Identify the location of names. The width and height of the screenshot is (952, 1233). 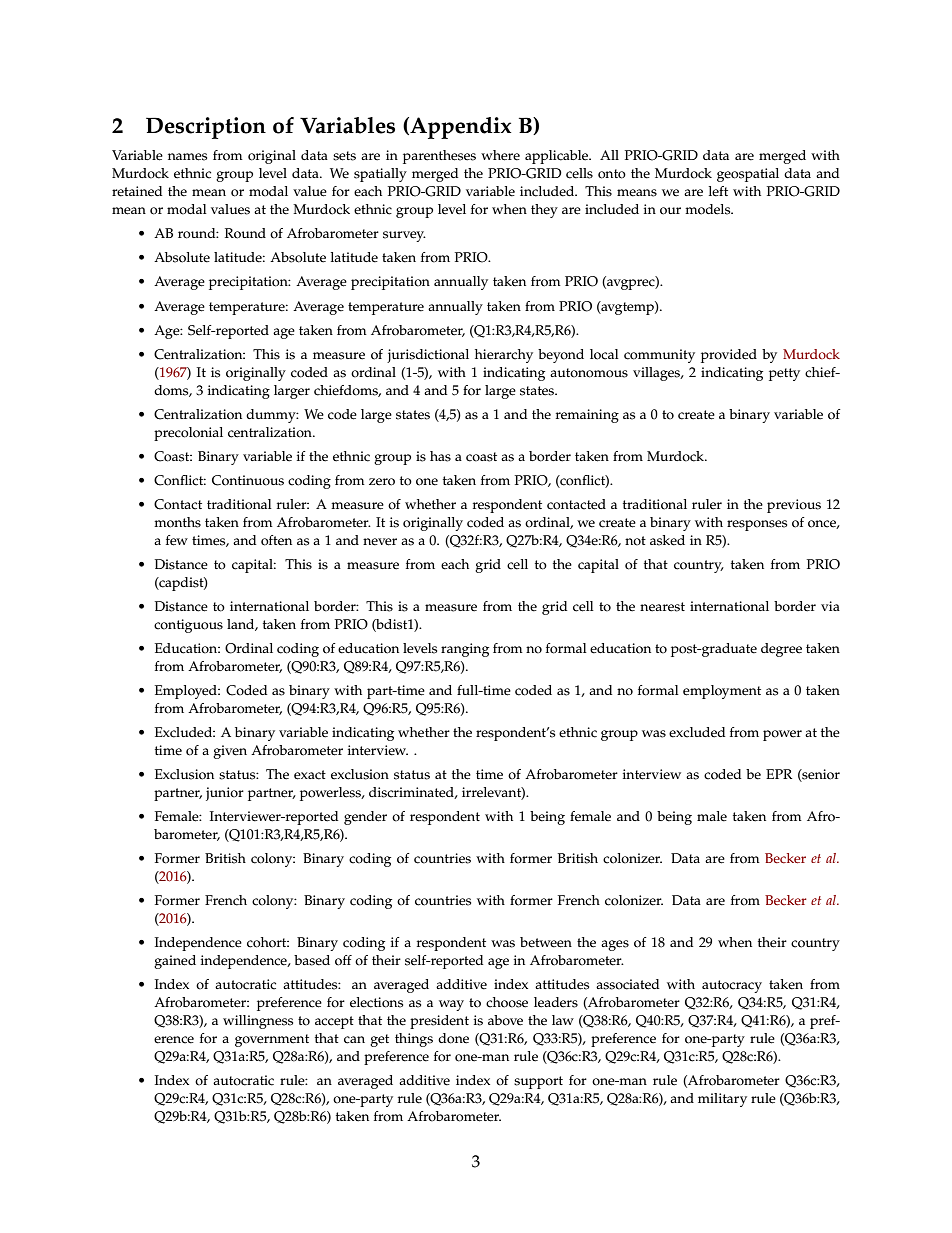
(187, 157).
